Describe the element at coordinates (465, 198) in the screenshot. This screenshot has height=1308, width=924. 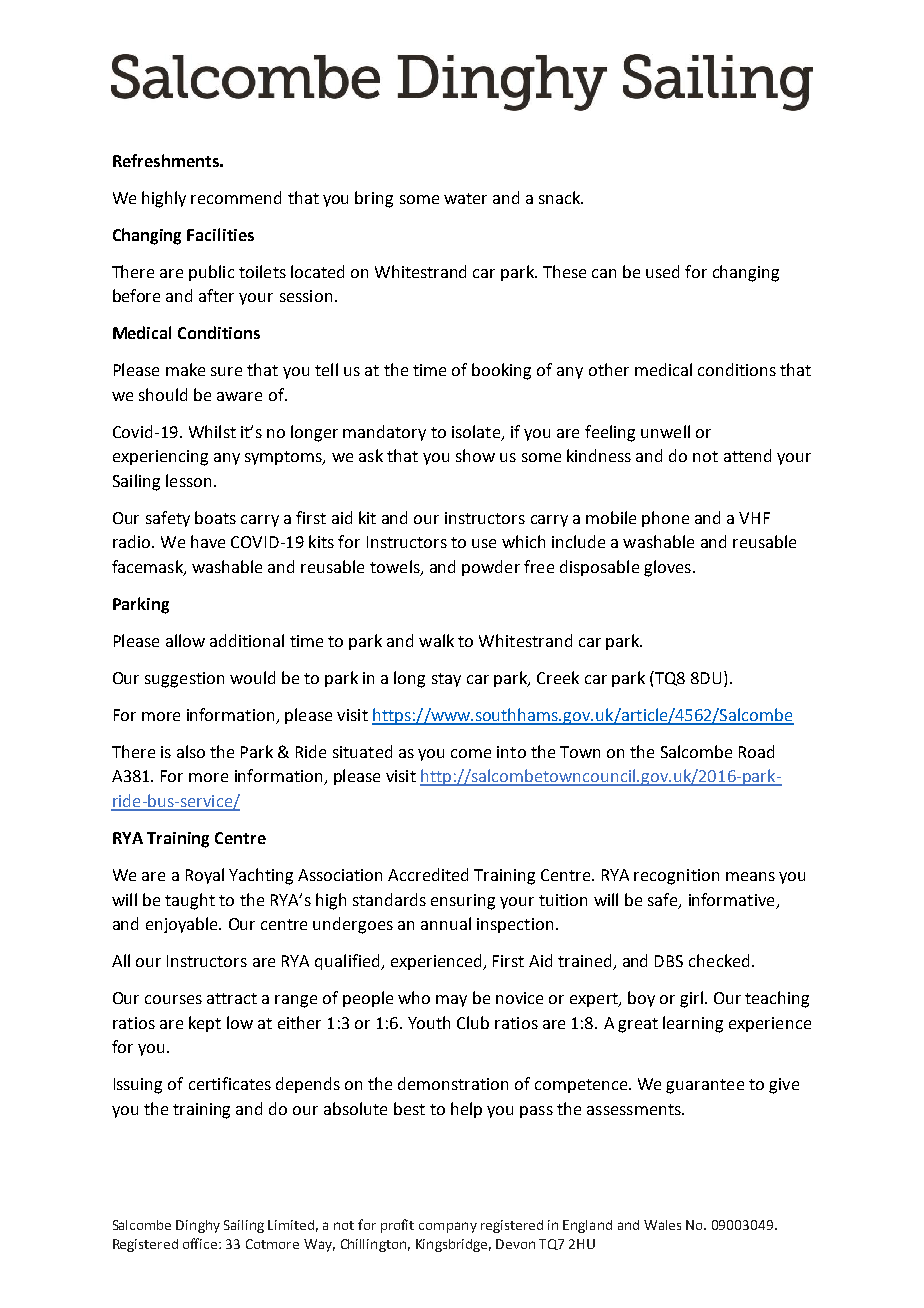
I see `water` at that location.
